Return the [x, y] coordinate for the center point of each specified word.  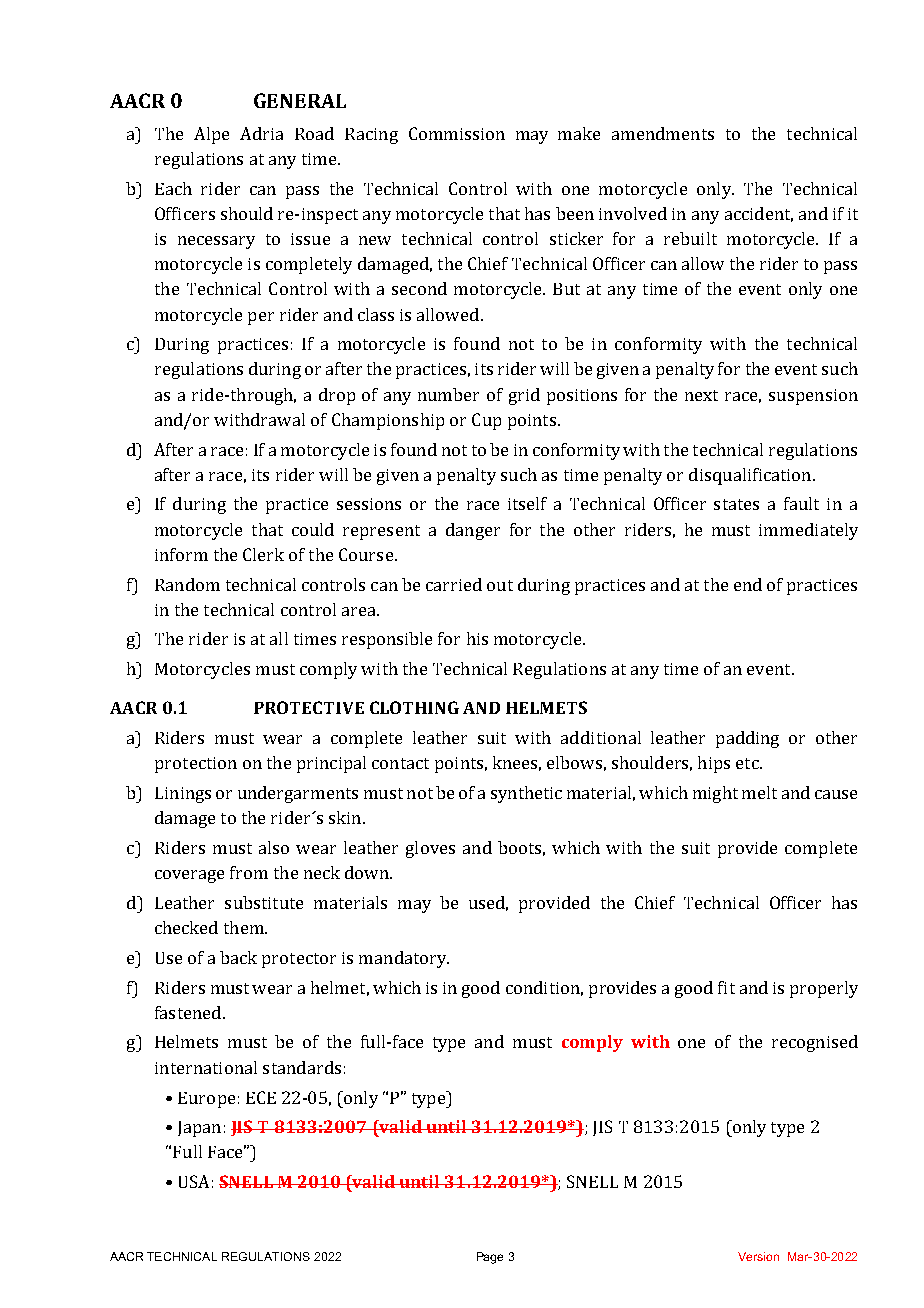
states [736, 504]
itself [527, 503]
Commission [457, 133]
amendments [663, 133]
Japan [199, 1129]
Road [314, 133]
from [249, 872]
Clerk [263, 554]
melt [759, 792]
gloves [430, 849]
